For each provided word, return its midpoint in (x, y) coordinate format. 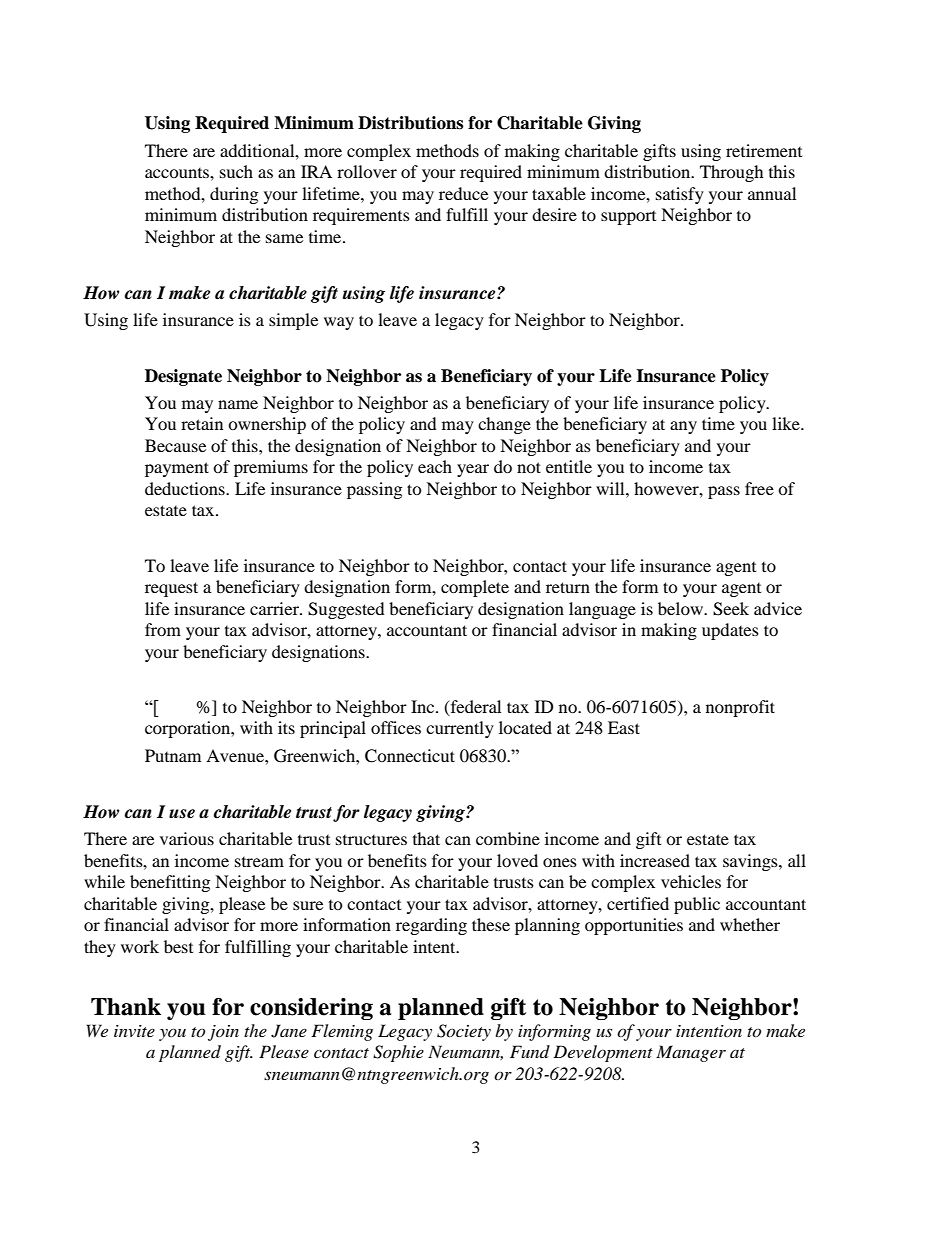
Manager (691, 1053)
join (223, 1033)
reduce (463, 193)
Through (732, 173)
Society (464, 1032)
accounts (178, 173)
